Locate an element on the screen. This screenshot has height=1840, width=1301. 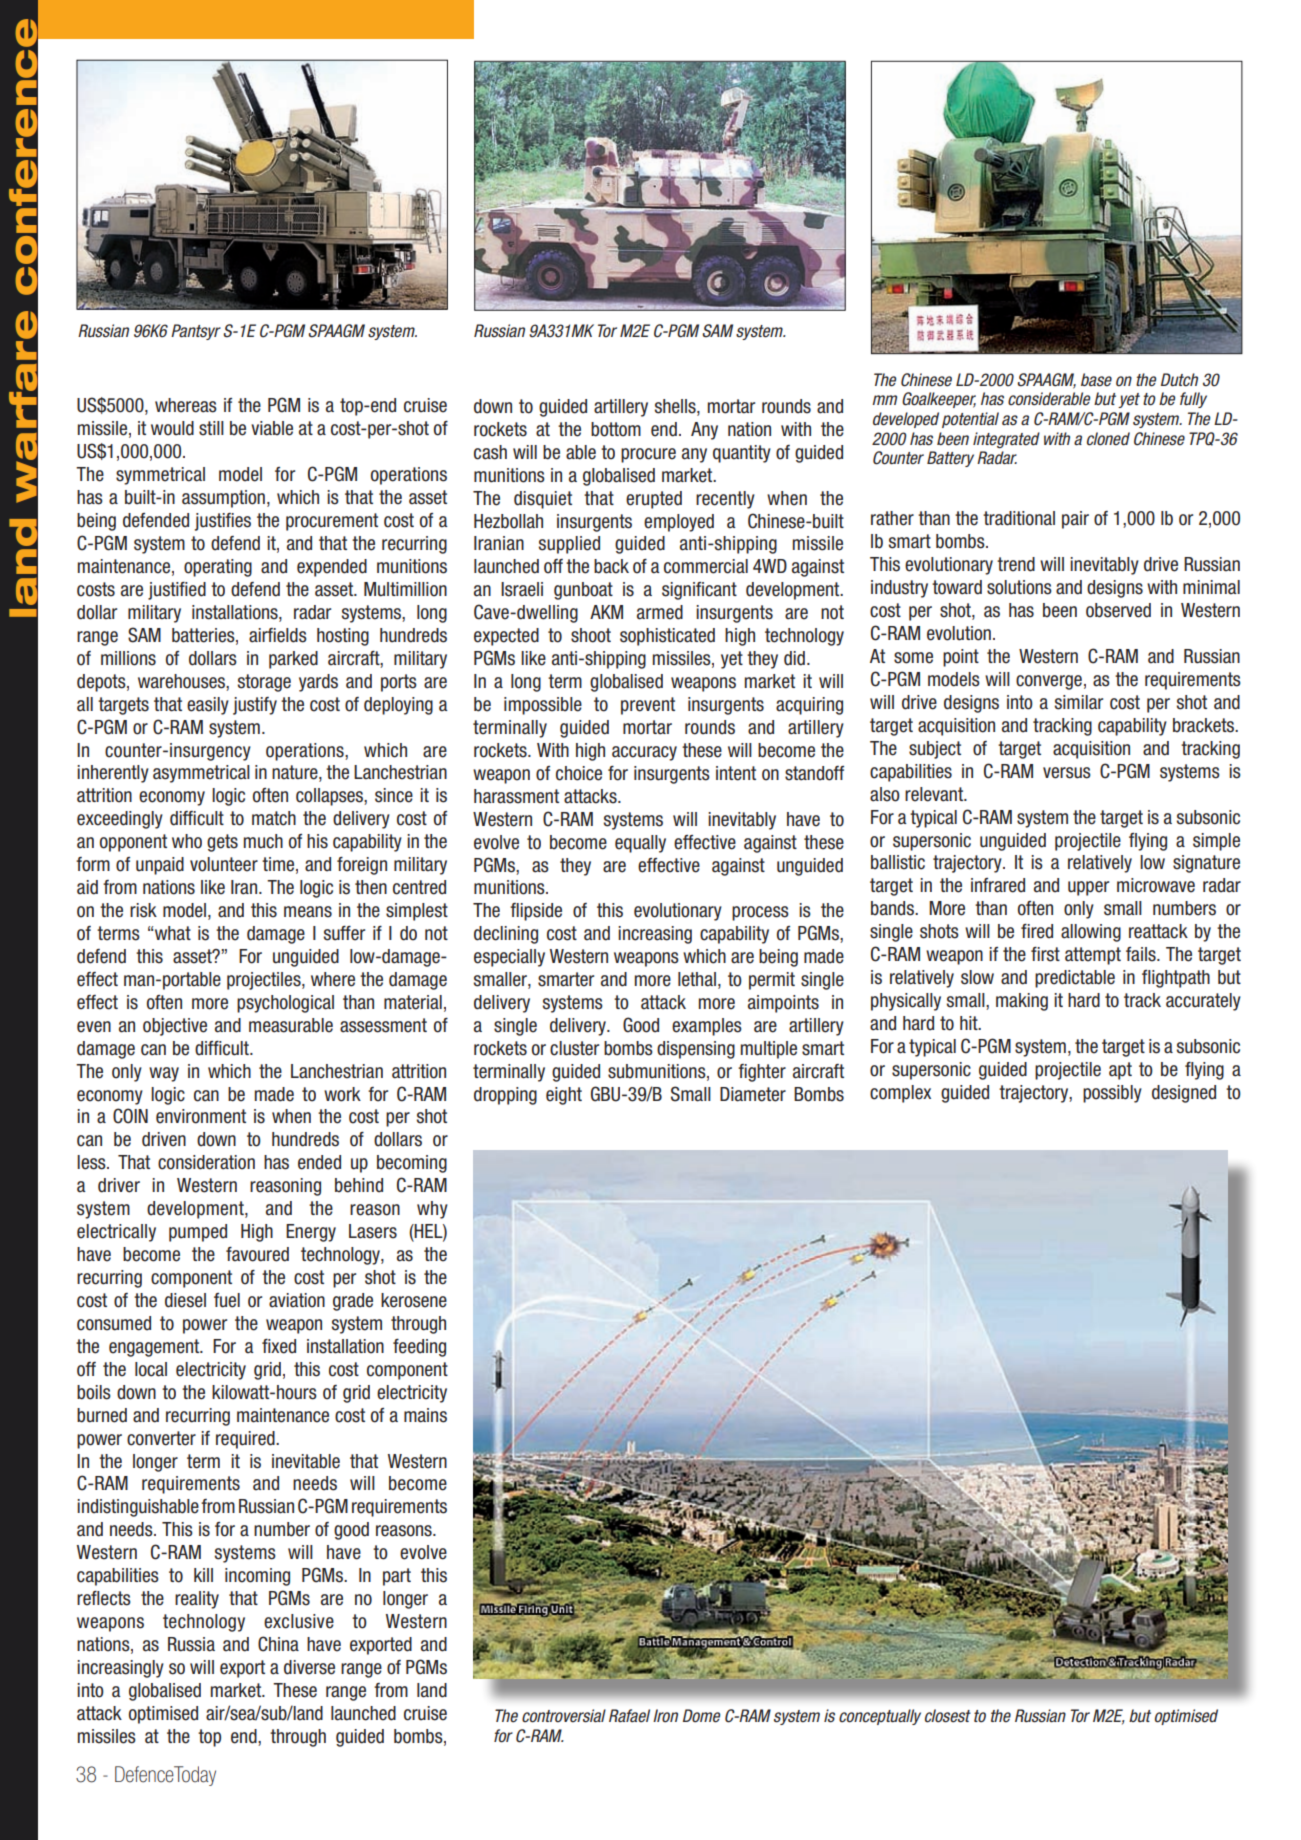
accuracy is located at coordinates (644, 753).
